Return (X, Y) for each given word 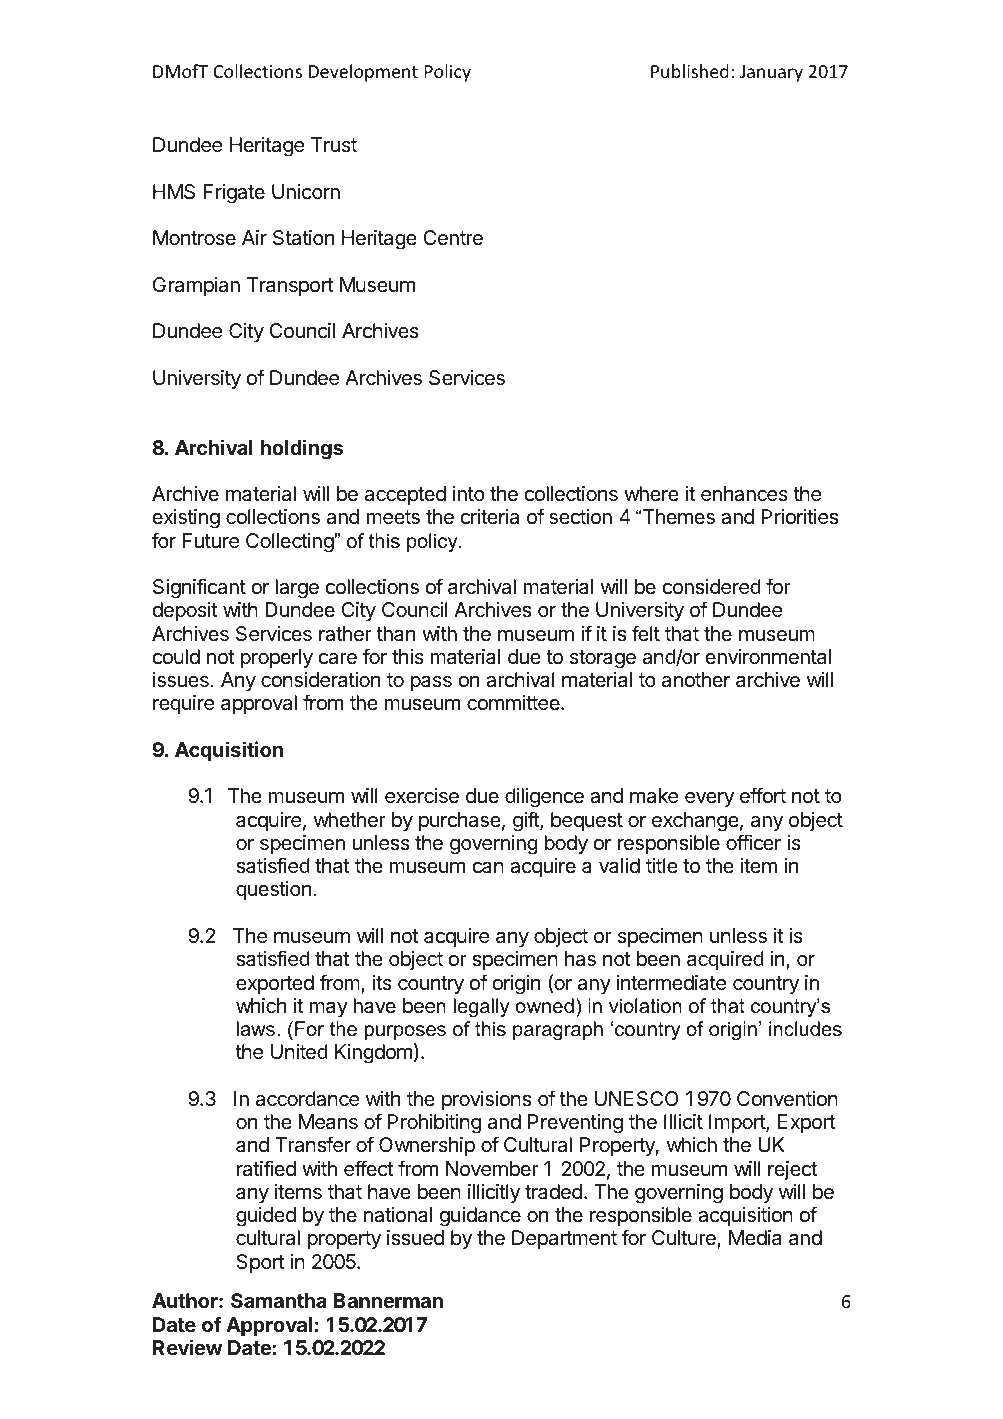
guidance (480, 1217)
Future (210, 541)
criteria (490, 517)
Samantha (279, 1300)
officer (753, 842)
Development (363, 73)
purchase (460, 821)
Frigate (234, 194)
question (273, 890)
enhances (744, 494)
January (771, 73)
